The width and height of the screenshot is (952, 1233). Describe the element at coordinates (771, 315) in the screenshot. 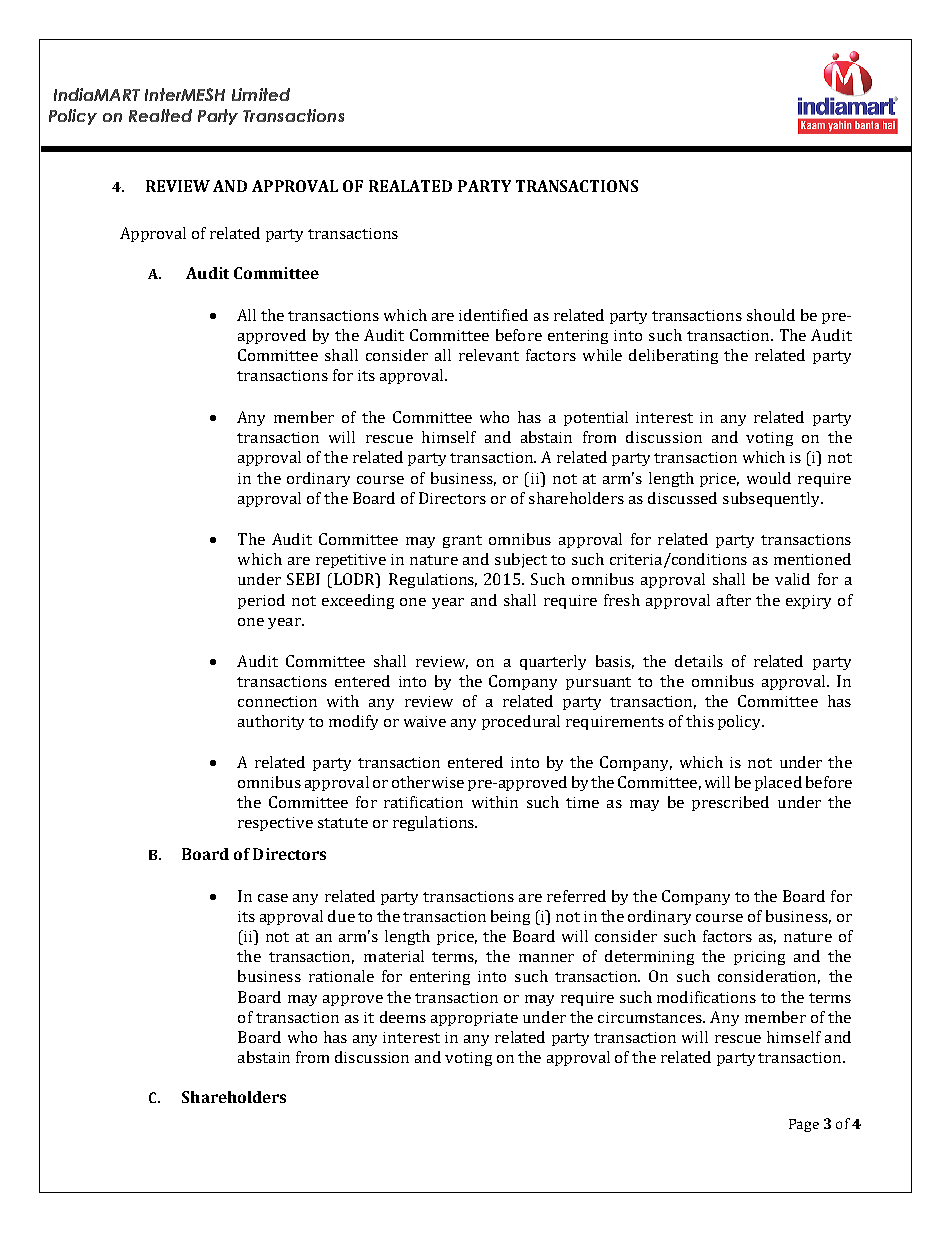

I see `should` at that location.
